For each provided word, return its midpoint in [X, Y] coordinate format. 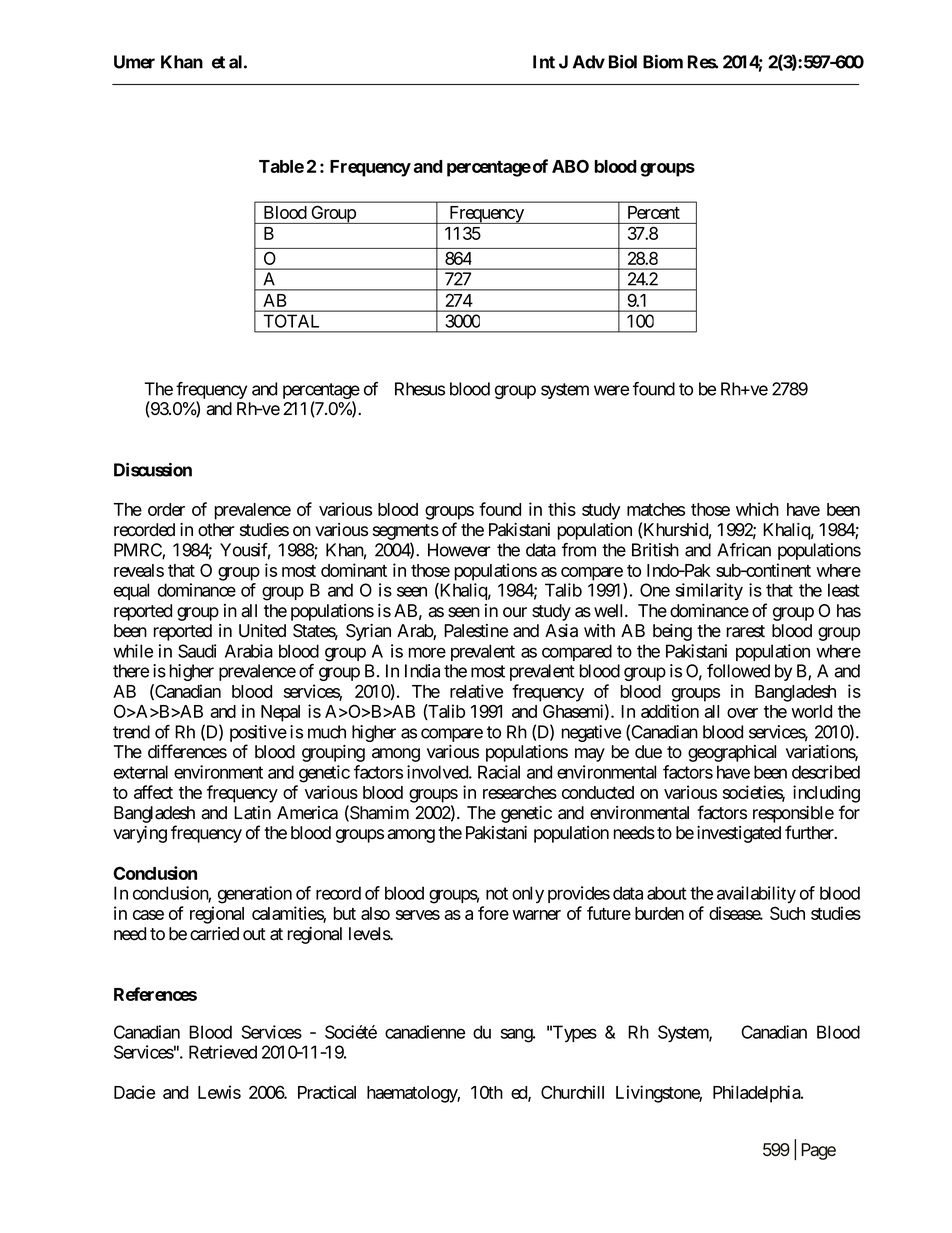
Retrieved [223, 1052]
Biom [663, 61]
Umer [134, 62]
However [459, 550]
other [216, 530]
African [744, 550]
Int [544, 62]
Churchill [572, 1092]
